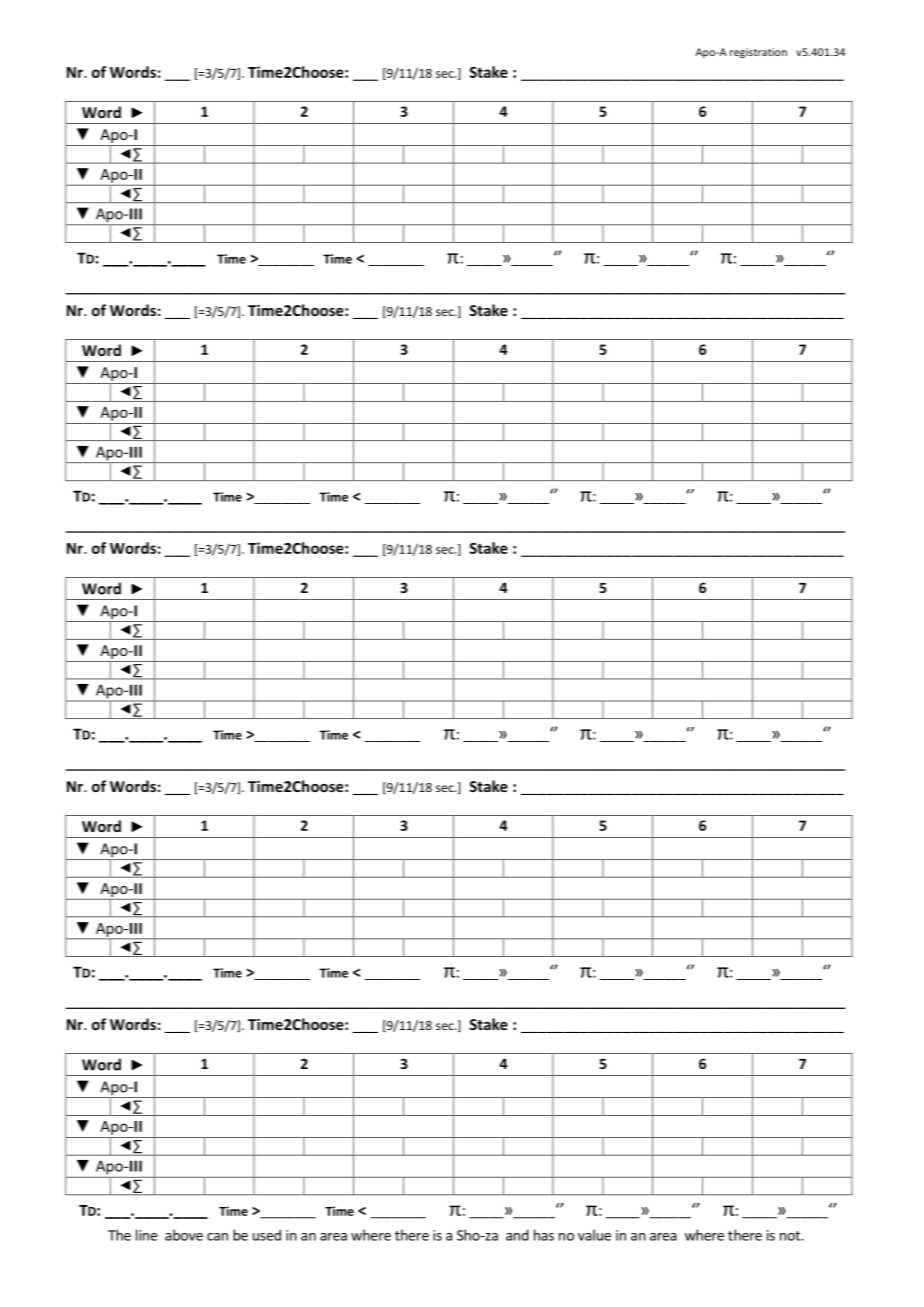  What do you see at coordinates (758, 53) in the image?
I see `registration` at bounding box center [758, 53].
